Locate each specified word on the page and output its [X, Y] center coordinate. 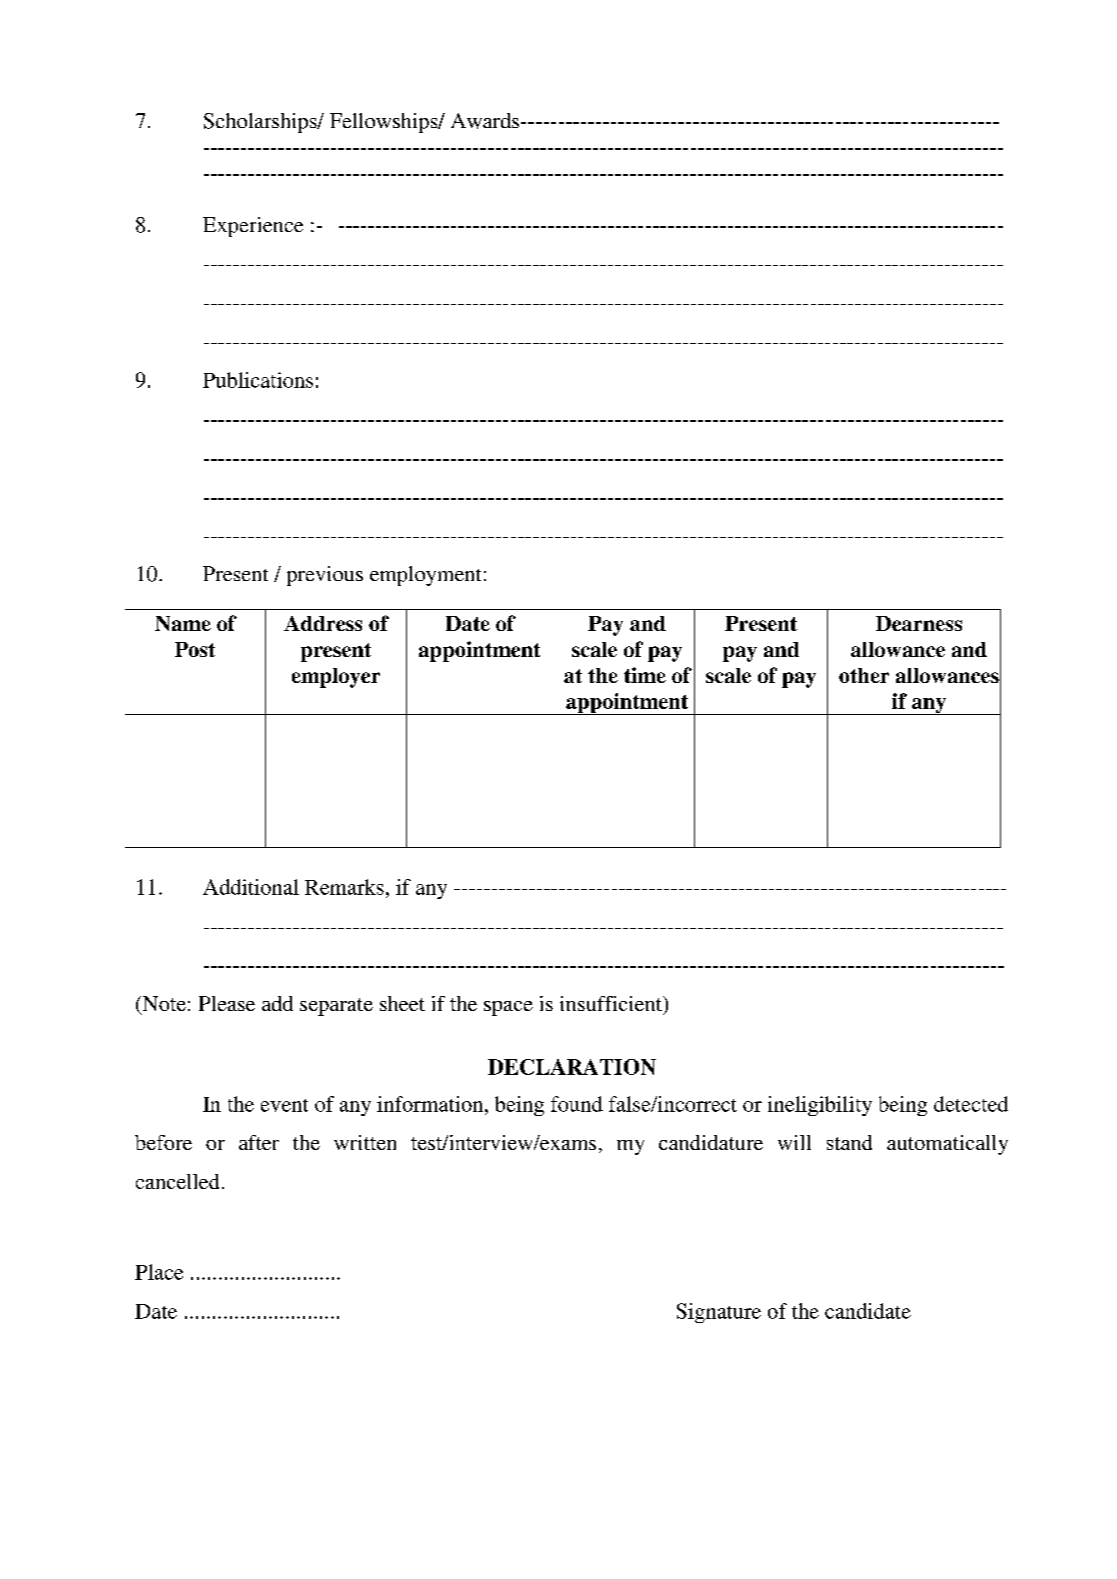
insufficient [612, 1003]
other [864, 675]
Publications [258, 380]
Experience [253, 227]
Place [159, 1272]
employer [336, 678]
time [645, 675]
